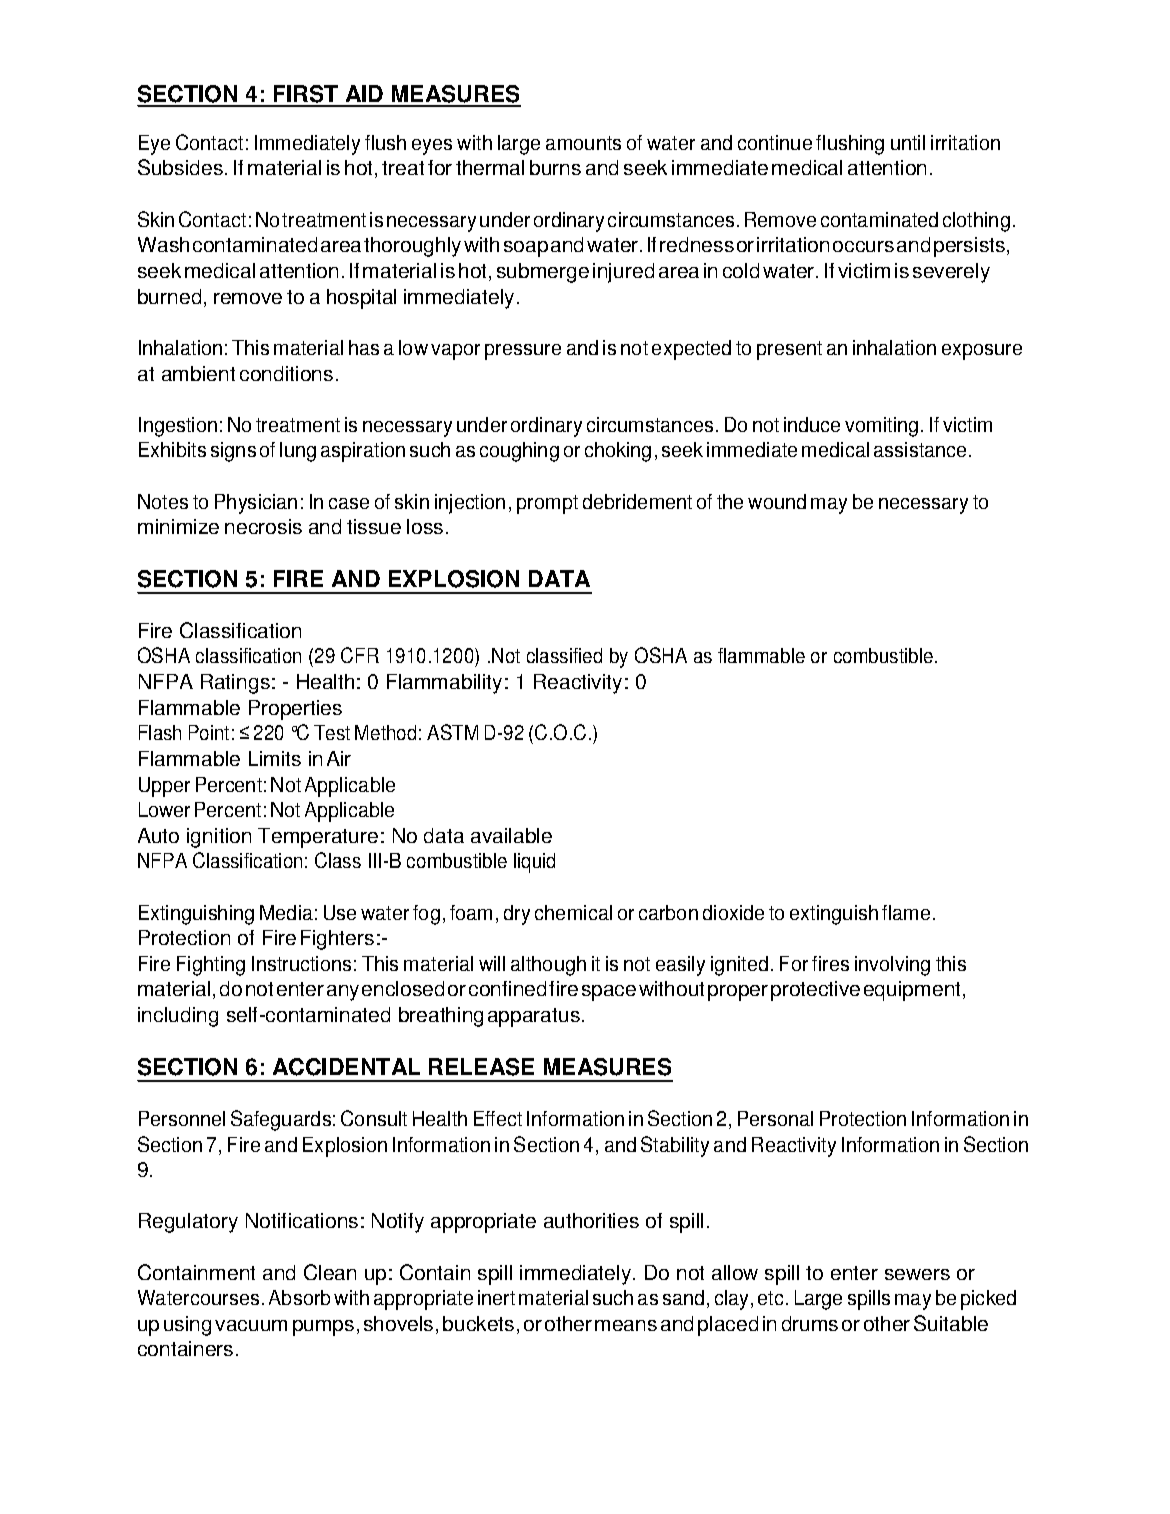 This screenshot has width=1170, height=1514. What do you see at coordinates (920, 449) in the screenshot?
I see `assistance` at bounding box center [920, 449].
